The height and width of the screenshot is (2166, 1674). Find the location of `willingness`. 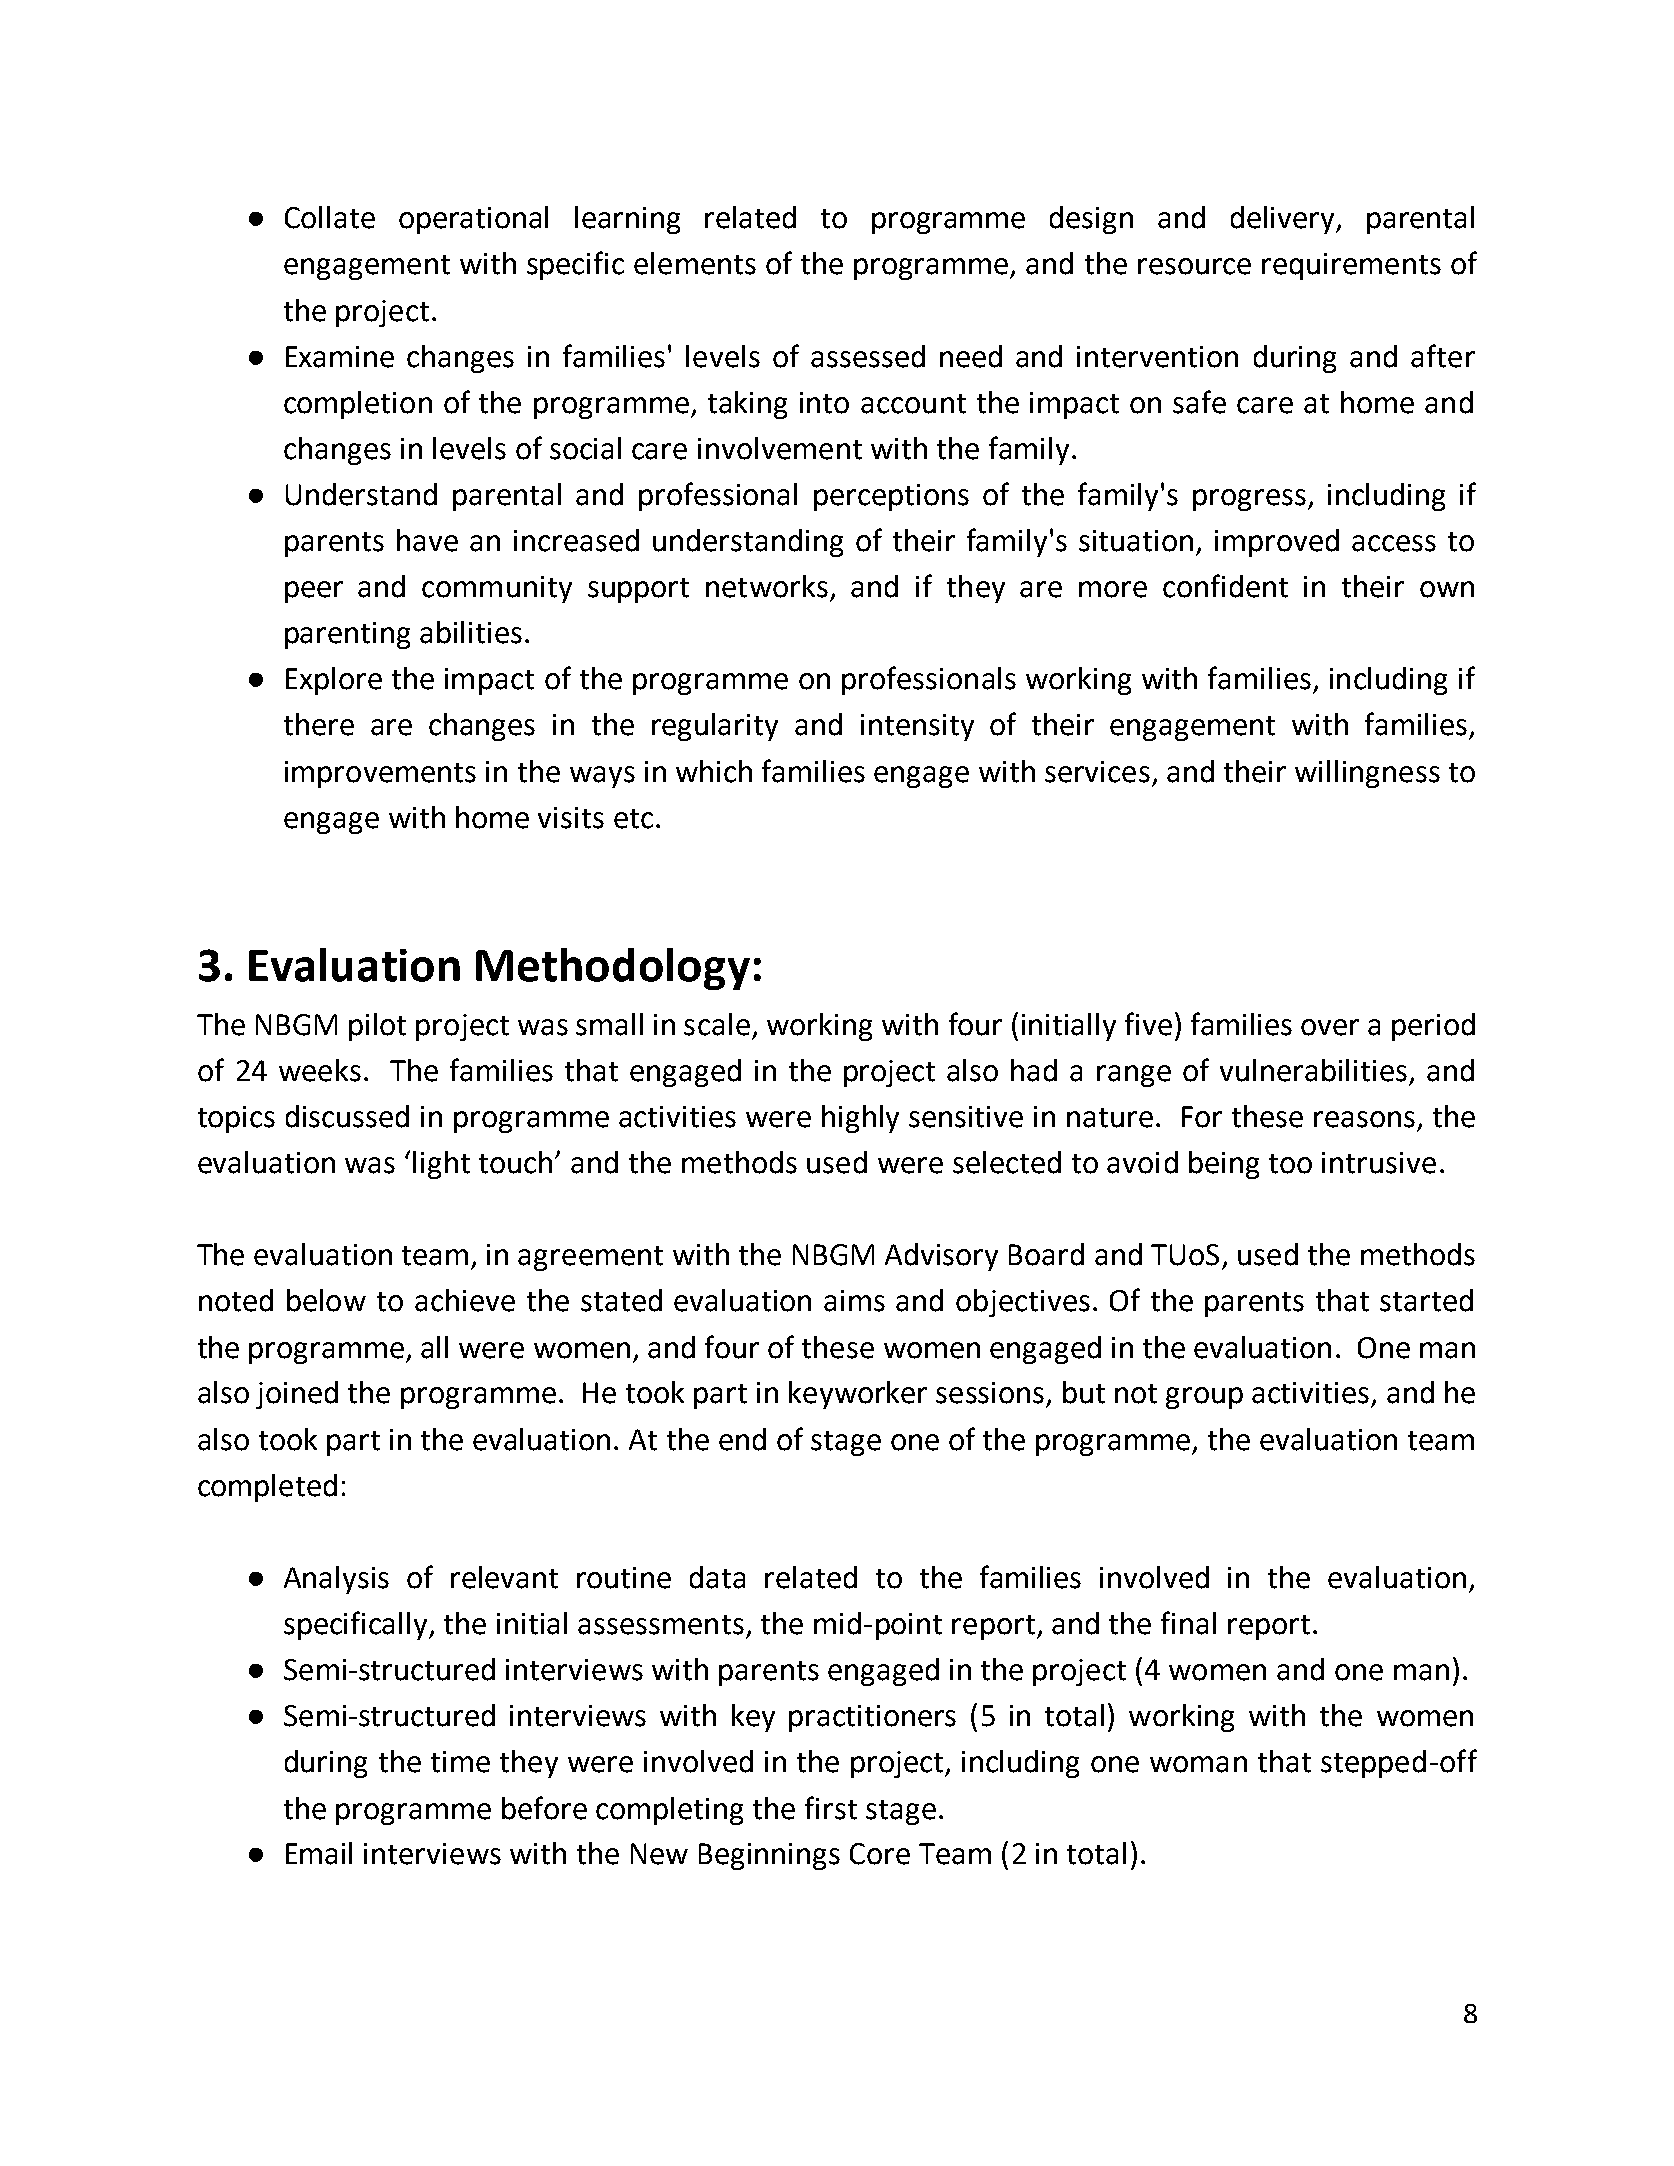

willingness is located at coordinates (1367, 774).
